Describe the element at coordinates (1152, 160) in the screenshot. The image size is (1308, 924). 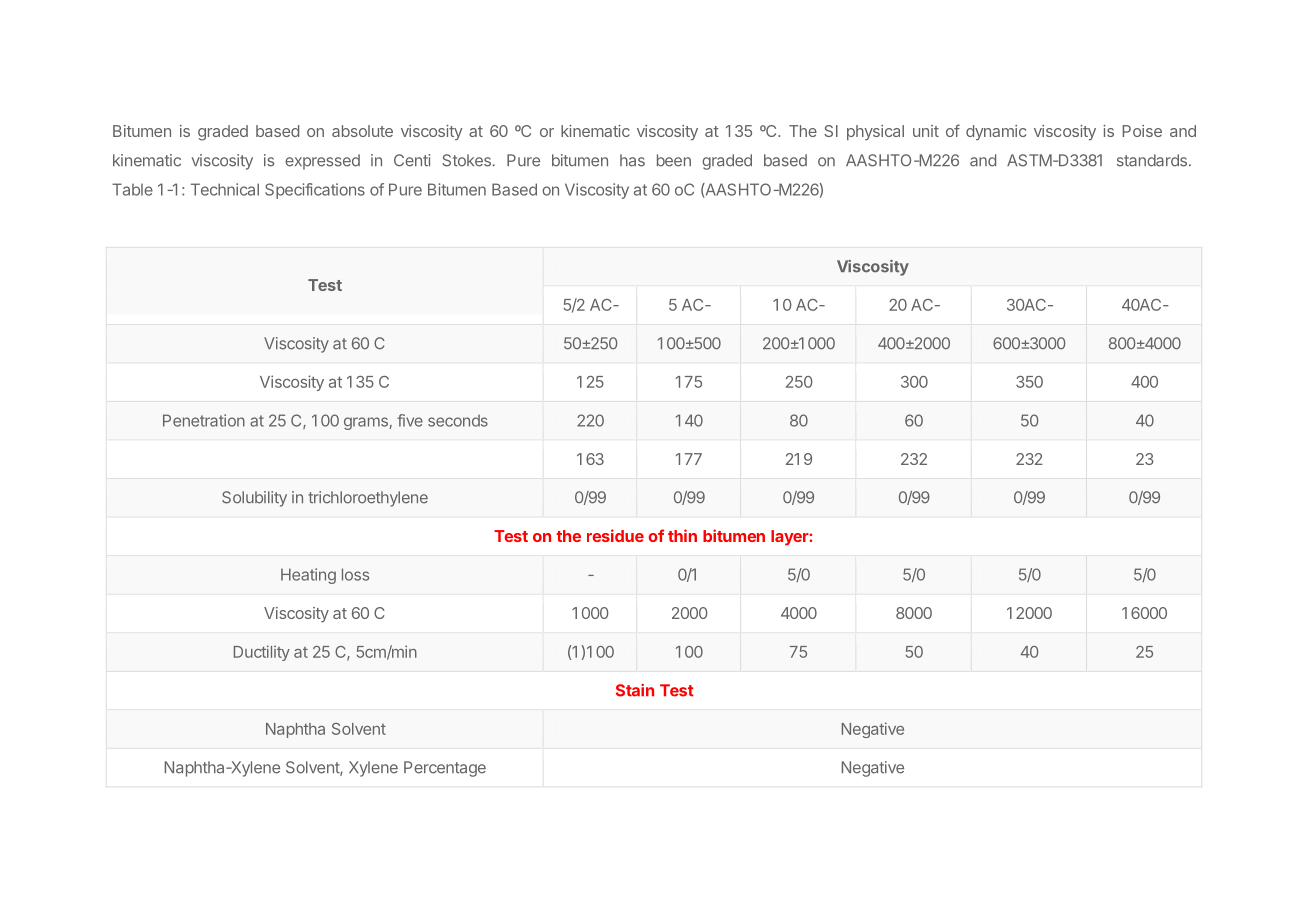
I see `standards` at that location.
